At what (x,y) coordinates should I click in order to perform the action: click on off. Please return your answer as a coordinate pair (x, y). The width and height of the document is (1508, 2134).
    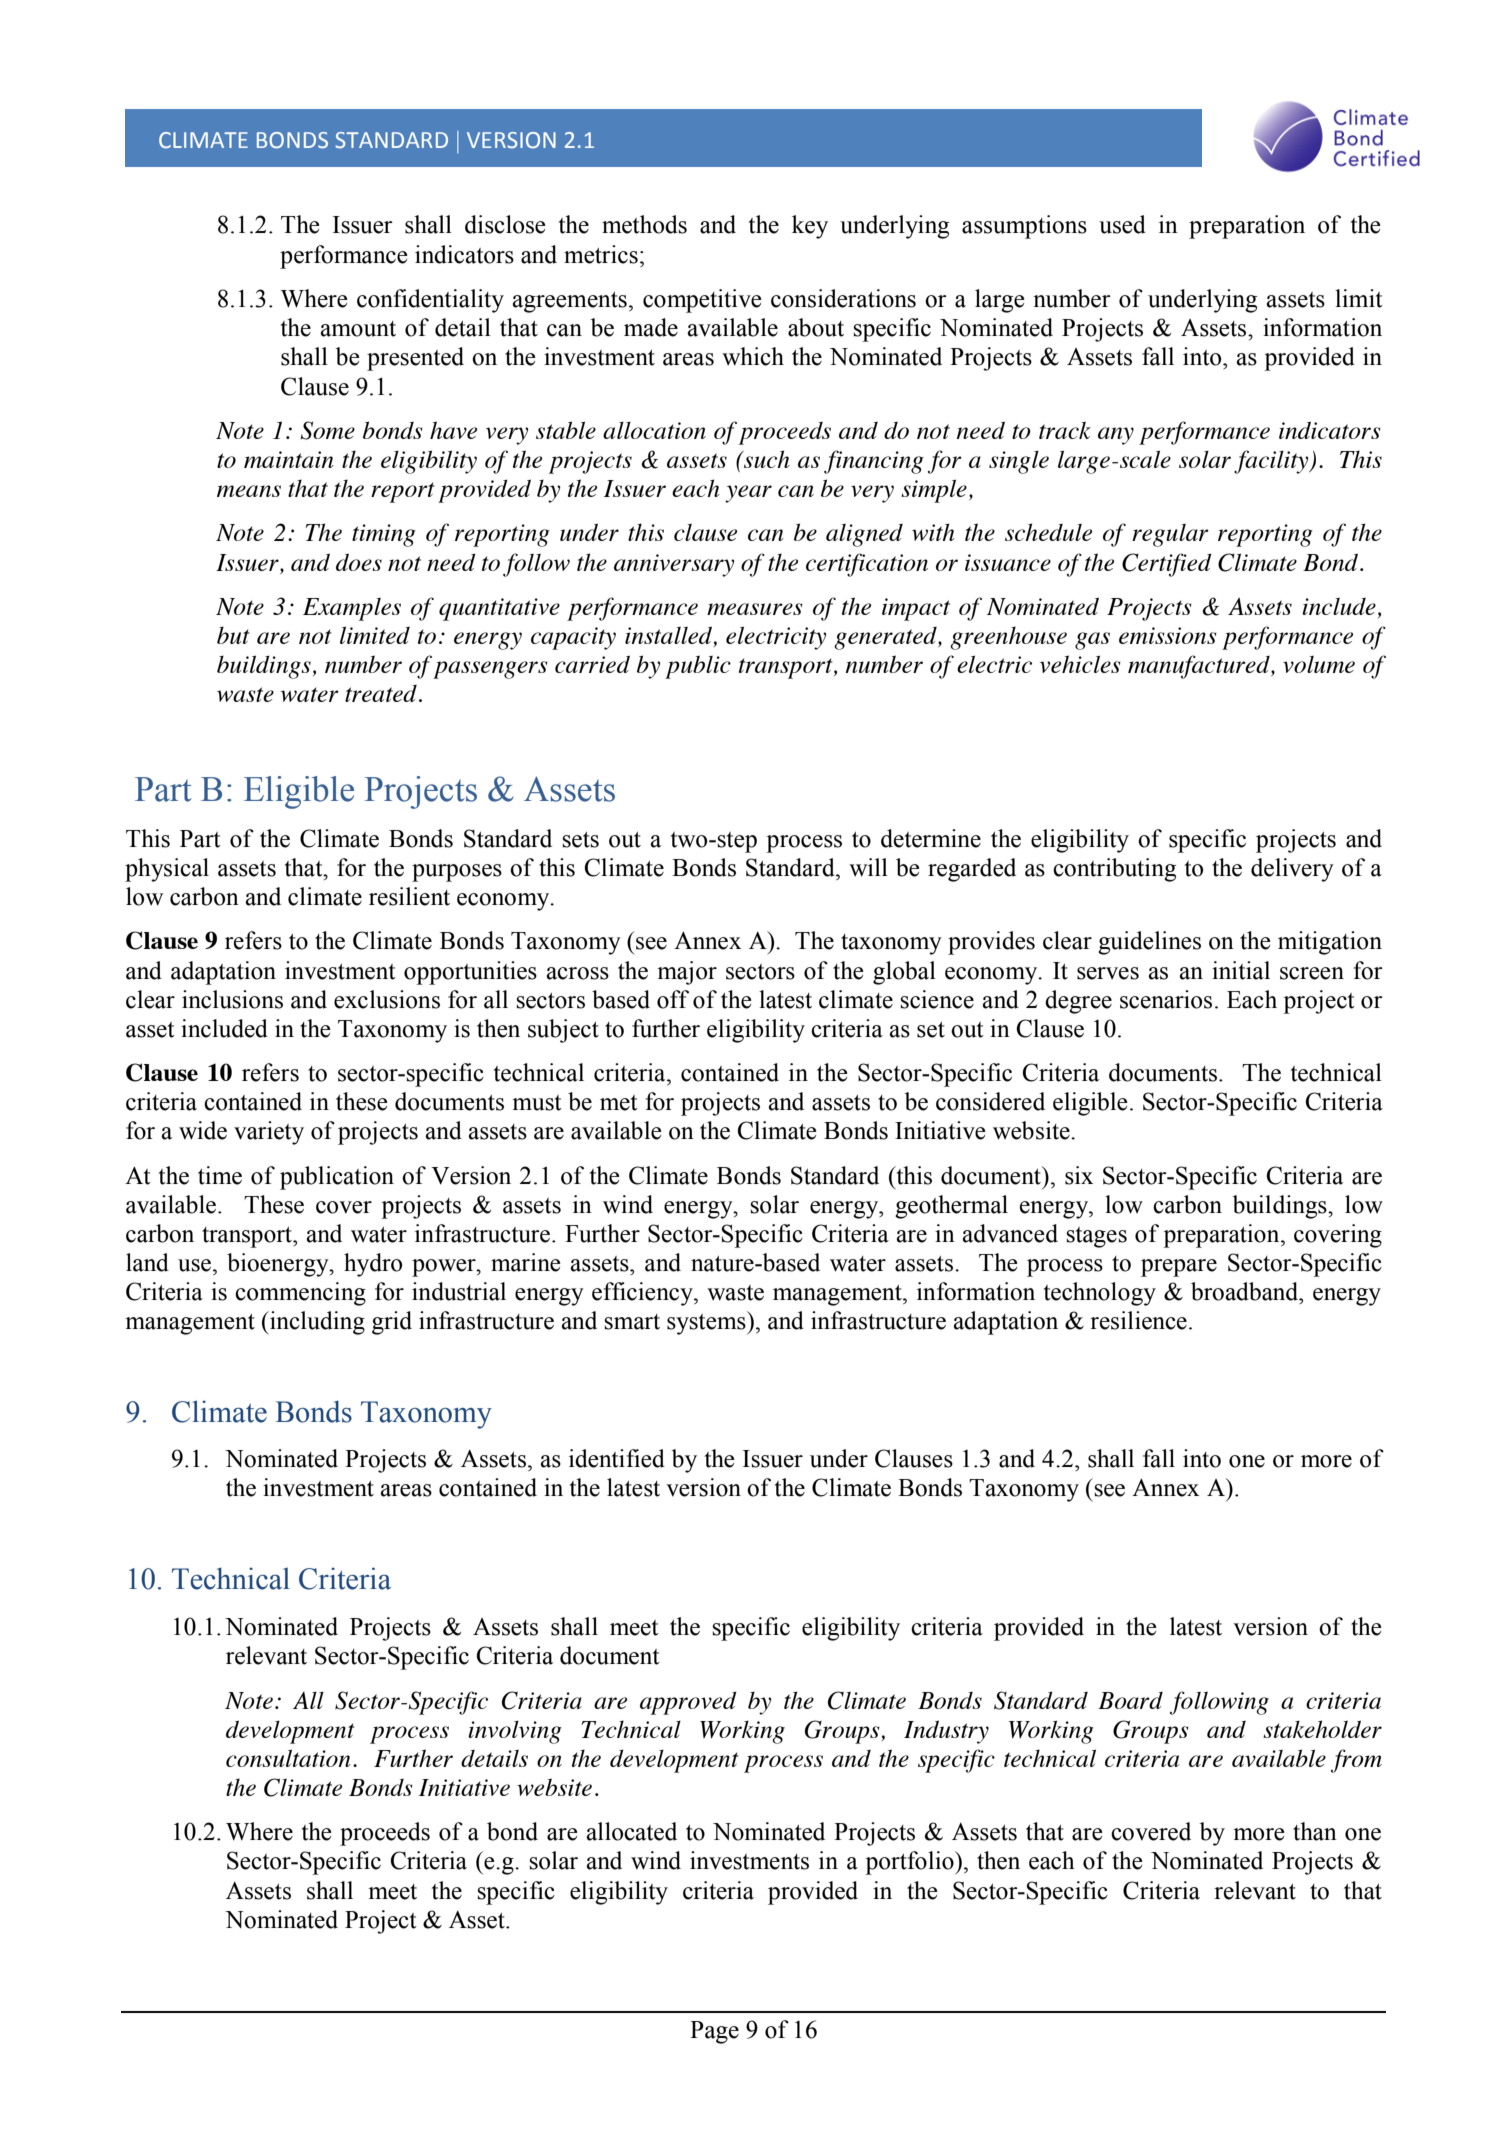
    Looking at the image, I should click on (673, 999).
